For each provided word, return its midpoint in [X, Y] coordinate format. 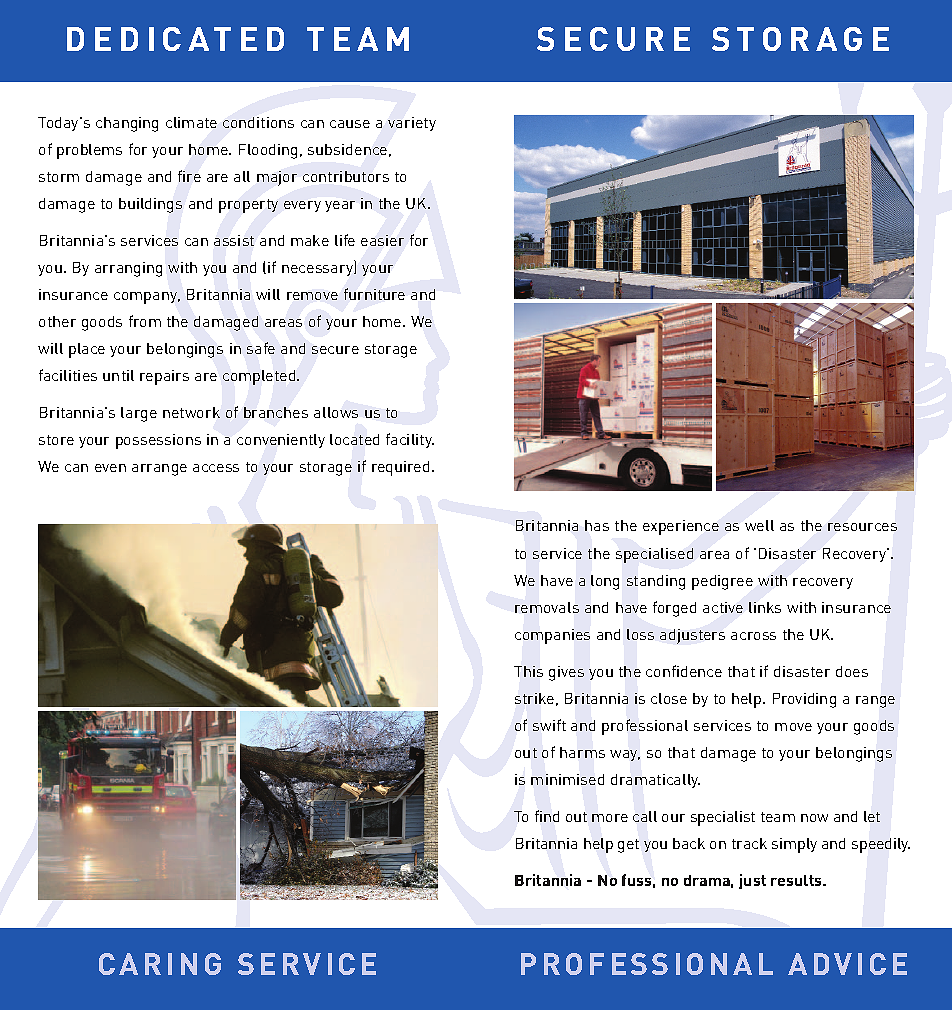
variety [412, 124]
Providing [804, 700]
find [547, 816]
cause [350, 124]
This [528, 671]
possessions [158, 441]
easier [382, 240]
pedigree [722, 582]
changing [127, 124]
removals [547, 607]
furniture [374, 294]
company [147, 298]
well [759, 525]
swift [549, 725]
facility [410, 440]
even [110, 468]
